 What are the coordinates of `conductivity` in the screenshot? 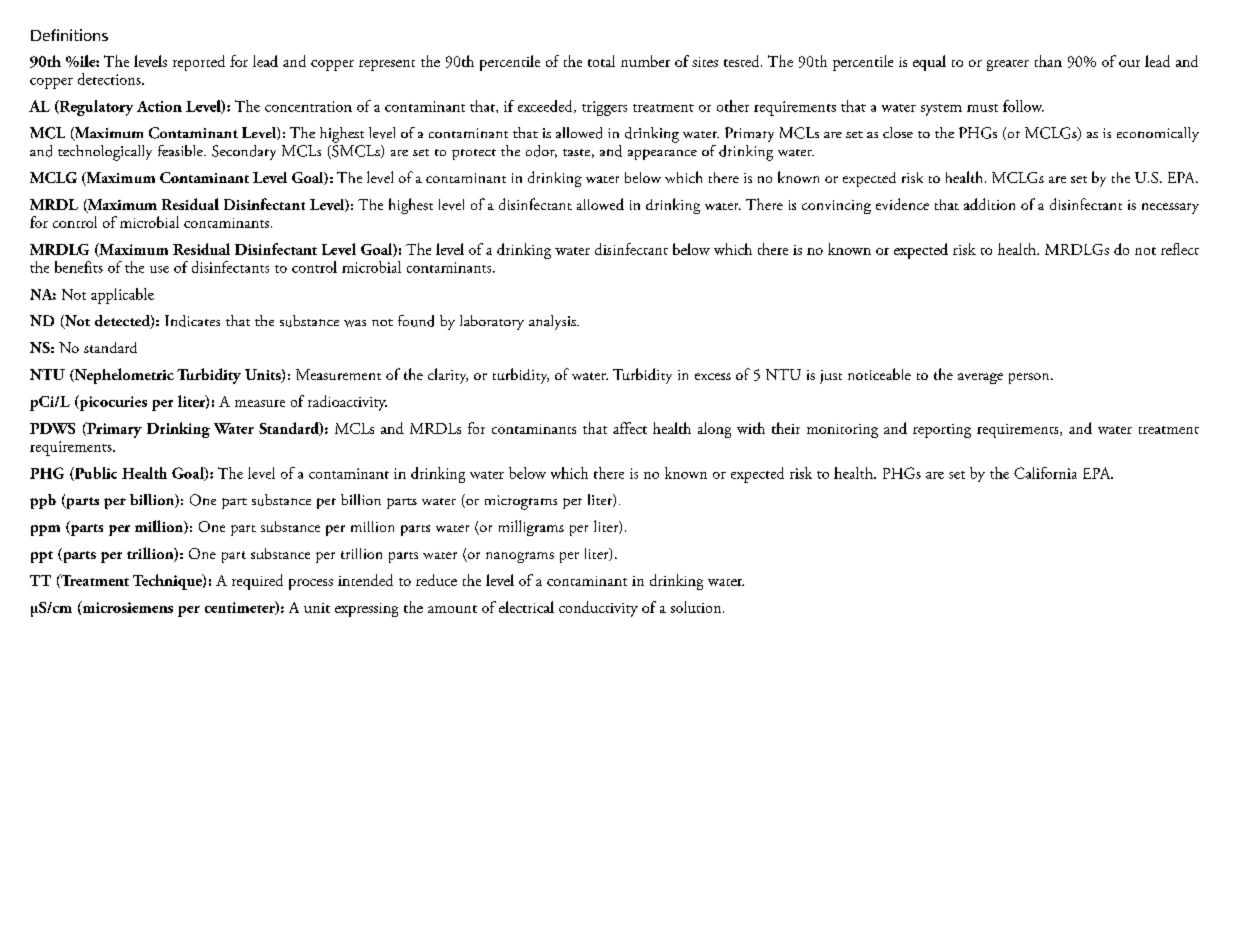 It's located at (598, 609).
